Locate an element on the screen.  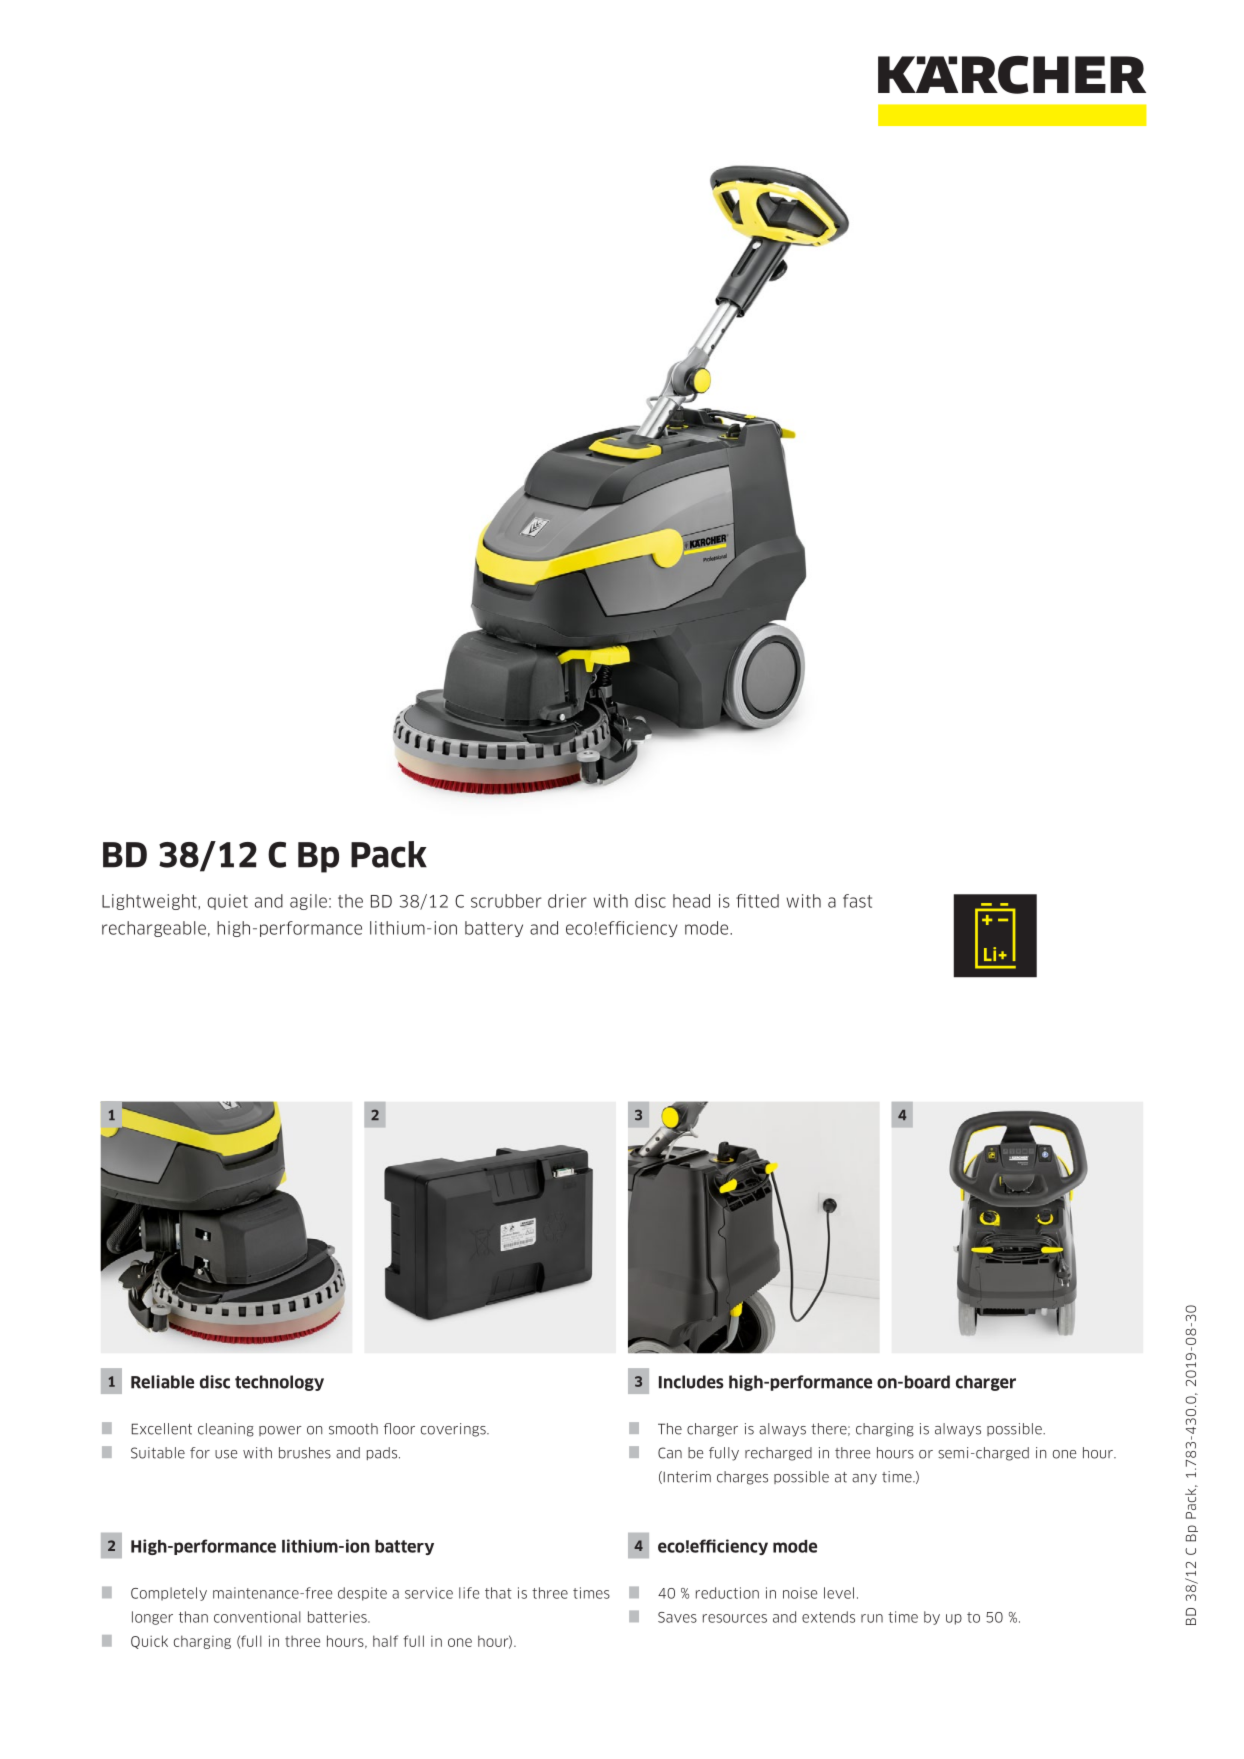
technology is located at coordinates (279, 1383).
